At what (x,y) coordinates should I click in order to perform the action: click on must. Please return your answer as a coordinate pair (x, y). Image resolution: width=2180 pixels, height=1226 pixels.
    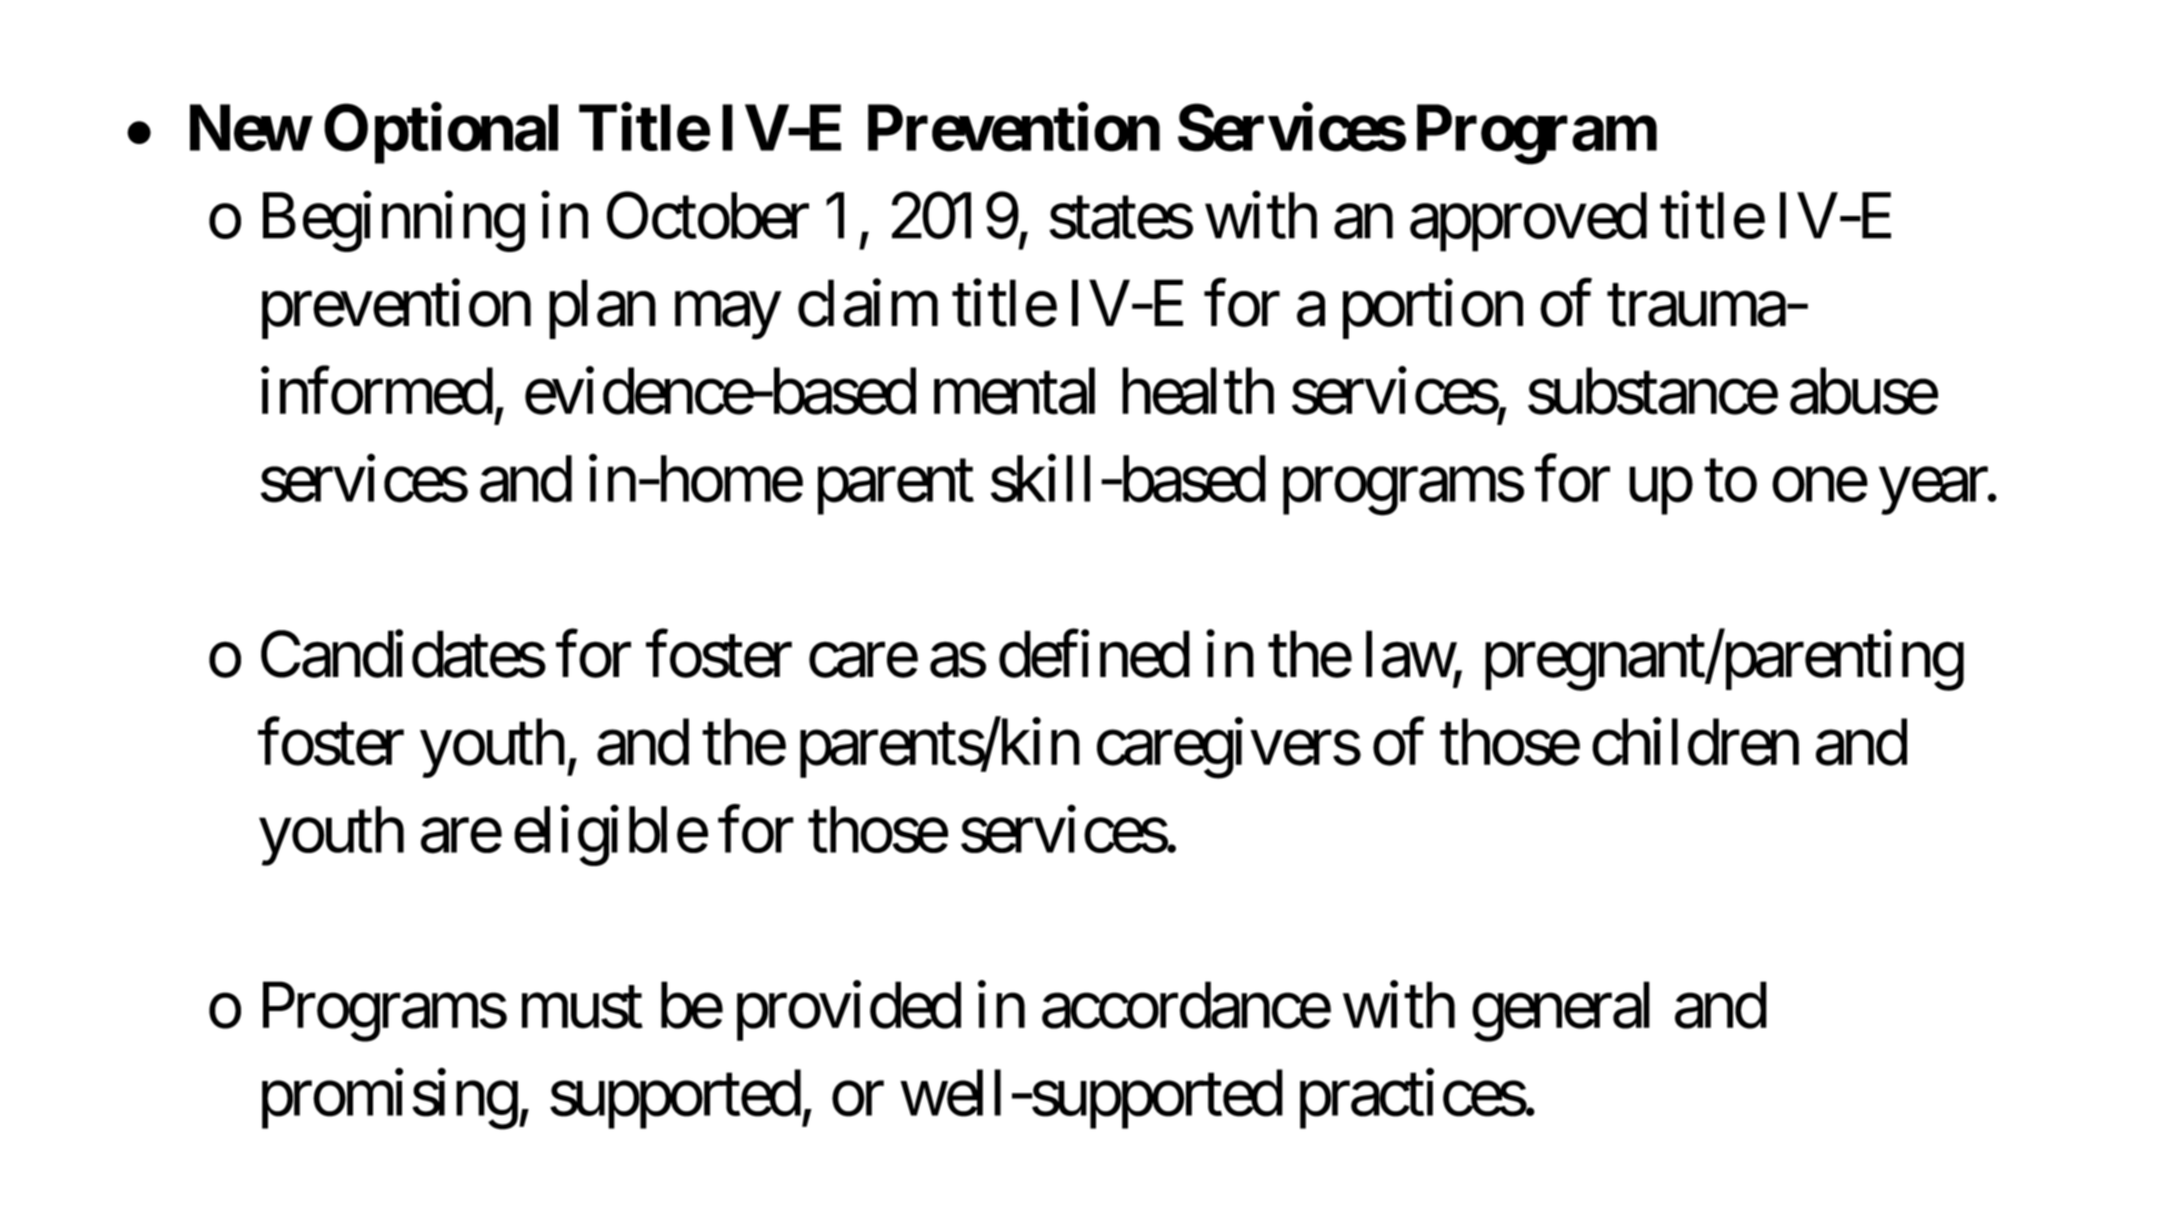
    Looking at the image, I should click on (582, 1009).
